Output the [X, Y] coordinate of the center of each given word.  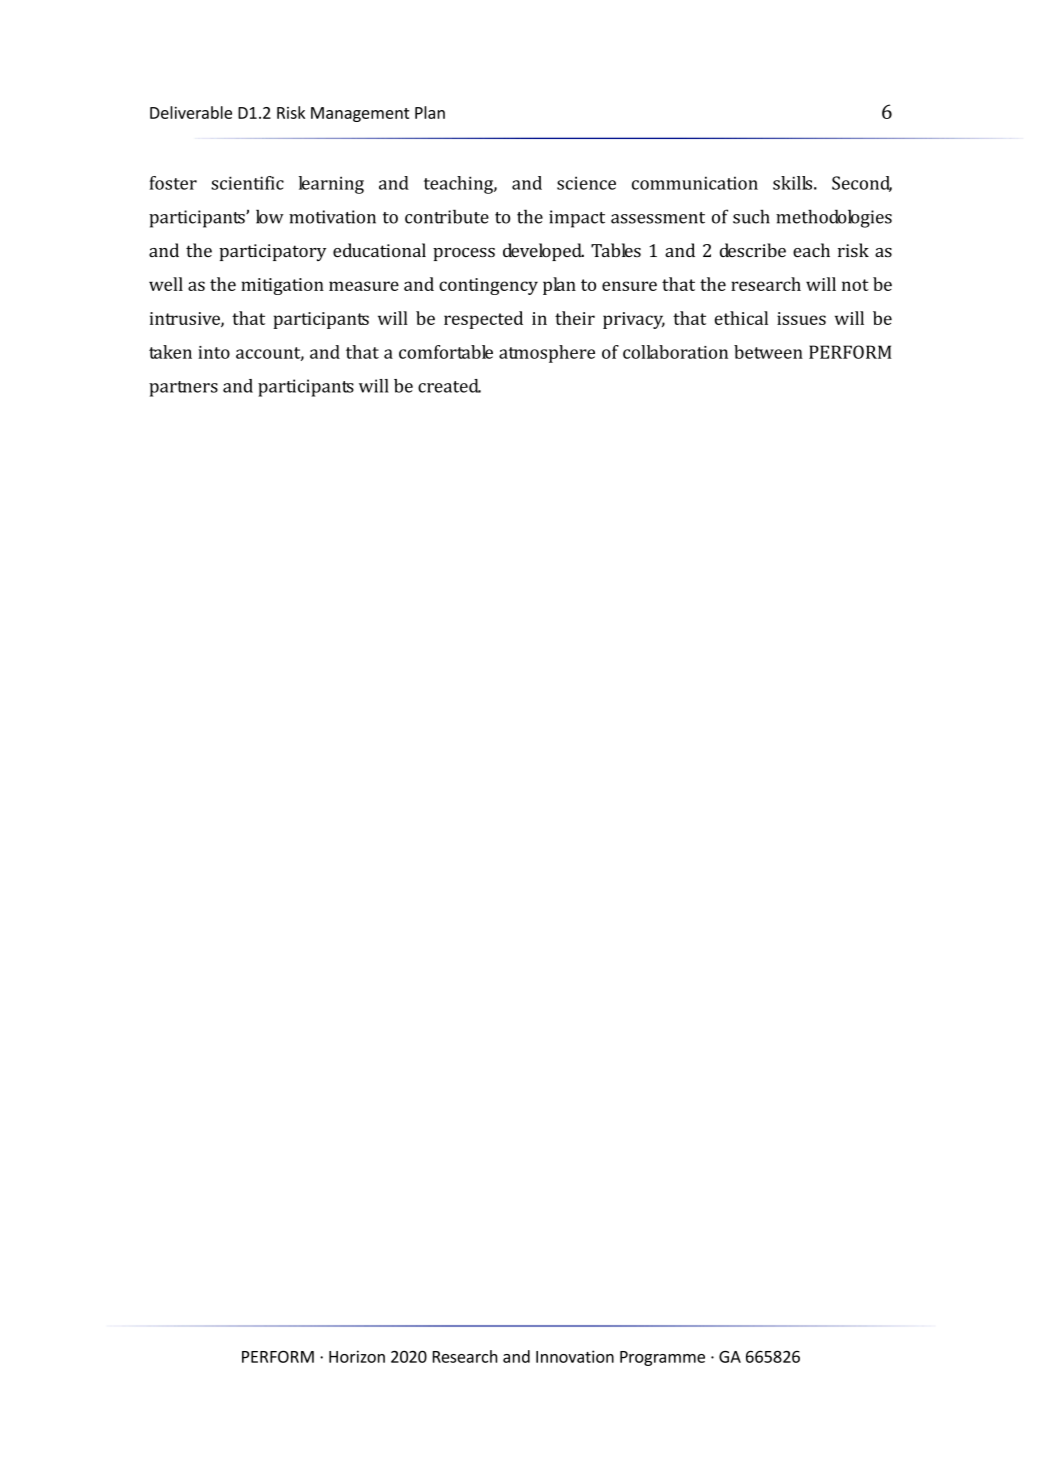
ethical [741, 318]
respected [483, 320]
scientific [247, 183]
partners [183, 389]
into [214, 352]
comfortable [446, 352]
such [751, 216]
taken [170, 352]
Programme [662, 1358]
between [768, 352]
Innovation [575, 1356]
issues [801, 318]
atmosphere [547, 354]
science [586, 183]
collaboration [675, 352]
